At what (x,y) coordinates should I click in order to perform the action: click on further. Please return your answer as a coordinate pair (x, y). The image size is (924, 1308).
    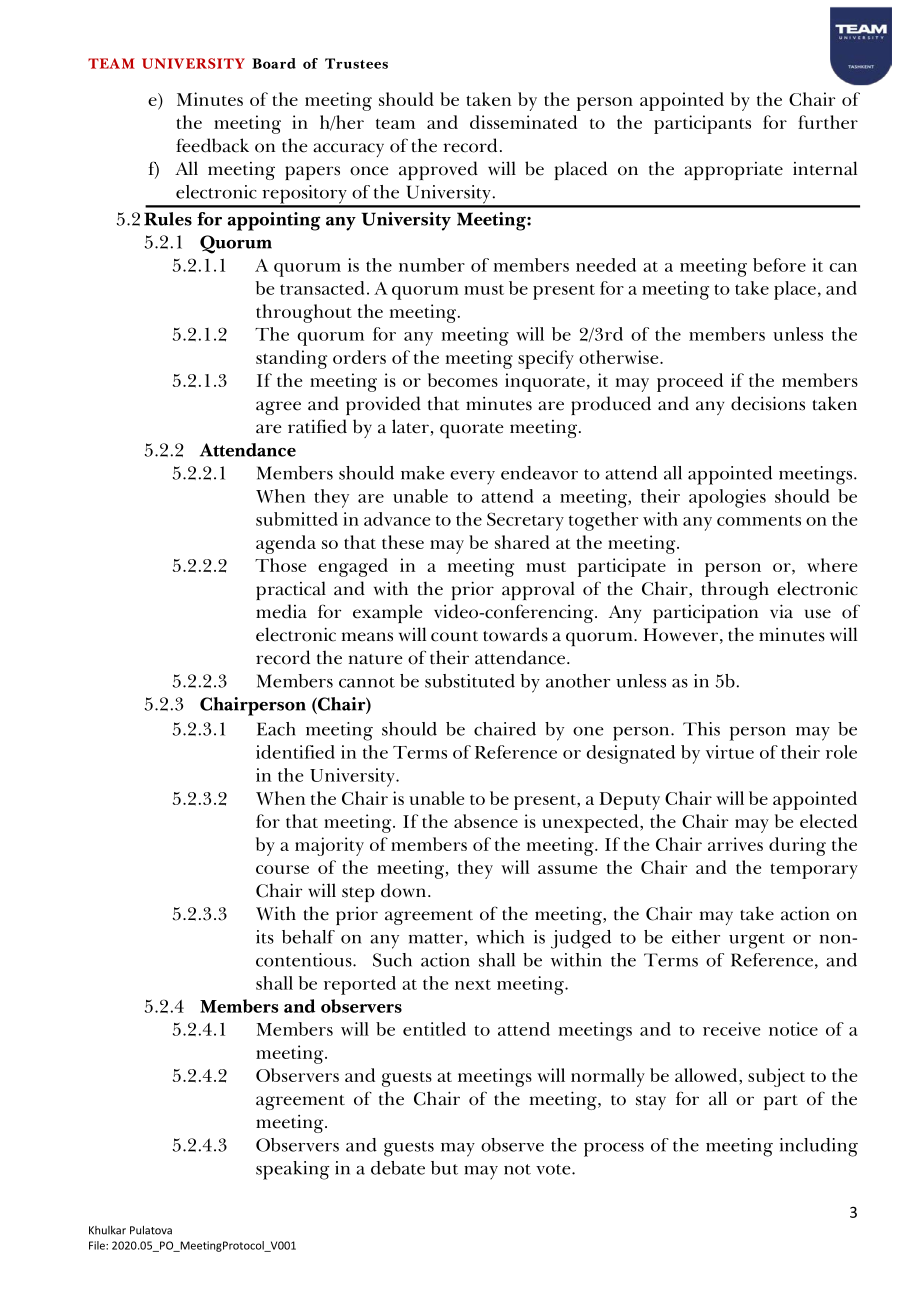
    Looking at the image, I should click on (828, 122).
